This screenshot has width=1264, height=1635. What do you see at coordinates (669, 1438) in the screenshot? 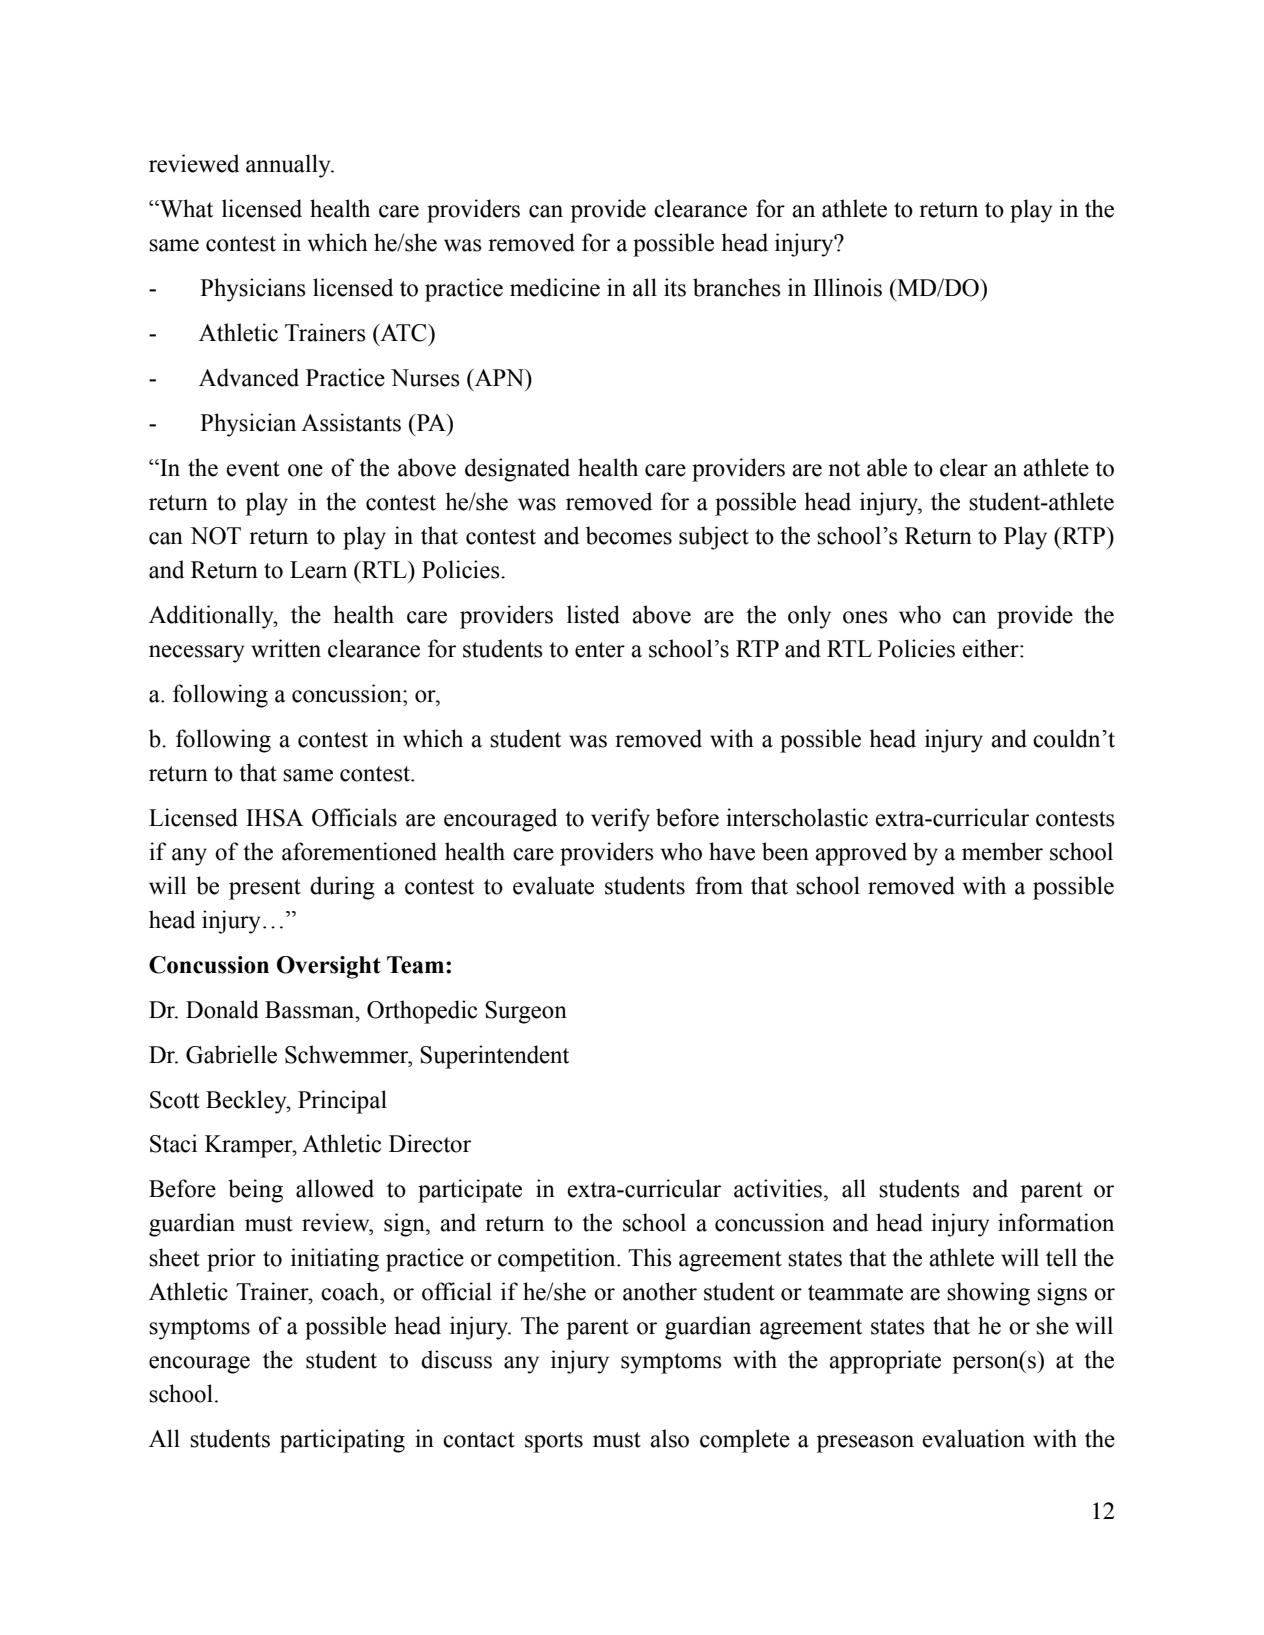
I see `also` at bounding box center [669, 1438].
